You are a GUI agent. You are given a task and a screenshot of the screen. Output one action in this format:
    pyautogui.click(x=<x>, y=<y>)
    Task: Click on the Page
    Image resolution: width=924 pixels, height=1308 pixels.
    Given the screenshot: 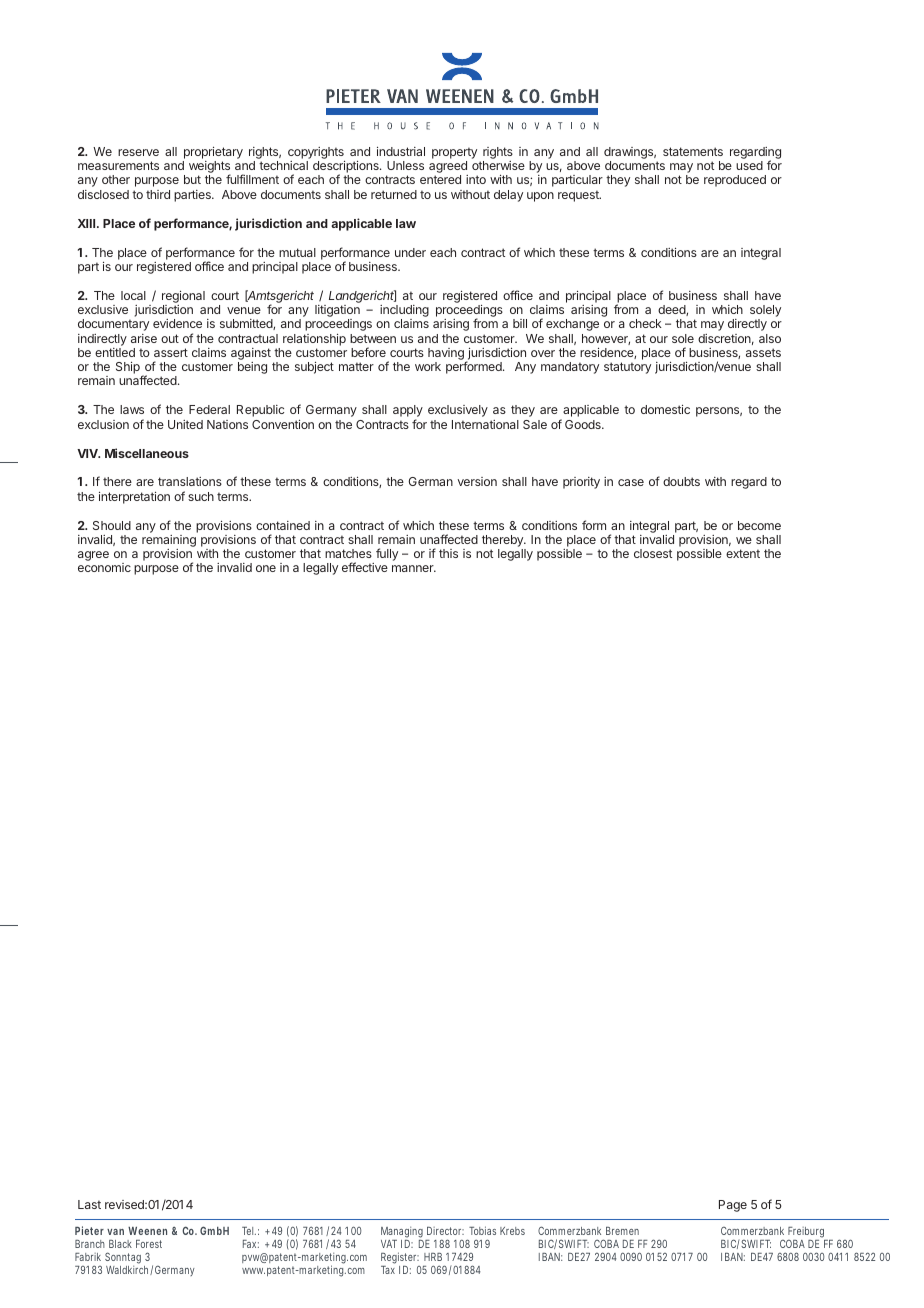 What is the action you would take?
    pyautogui.click(x=733, y=1206)
